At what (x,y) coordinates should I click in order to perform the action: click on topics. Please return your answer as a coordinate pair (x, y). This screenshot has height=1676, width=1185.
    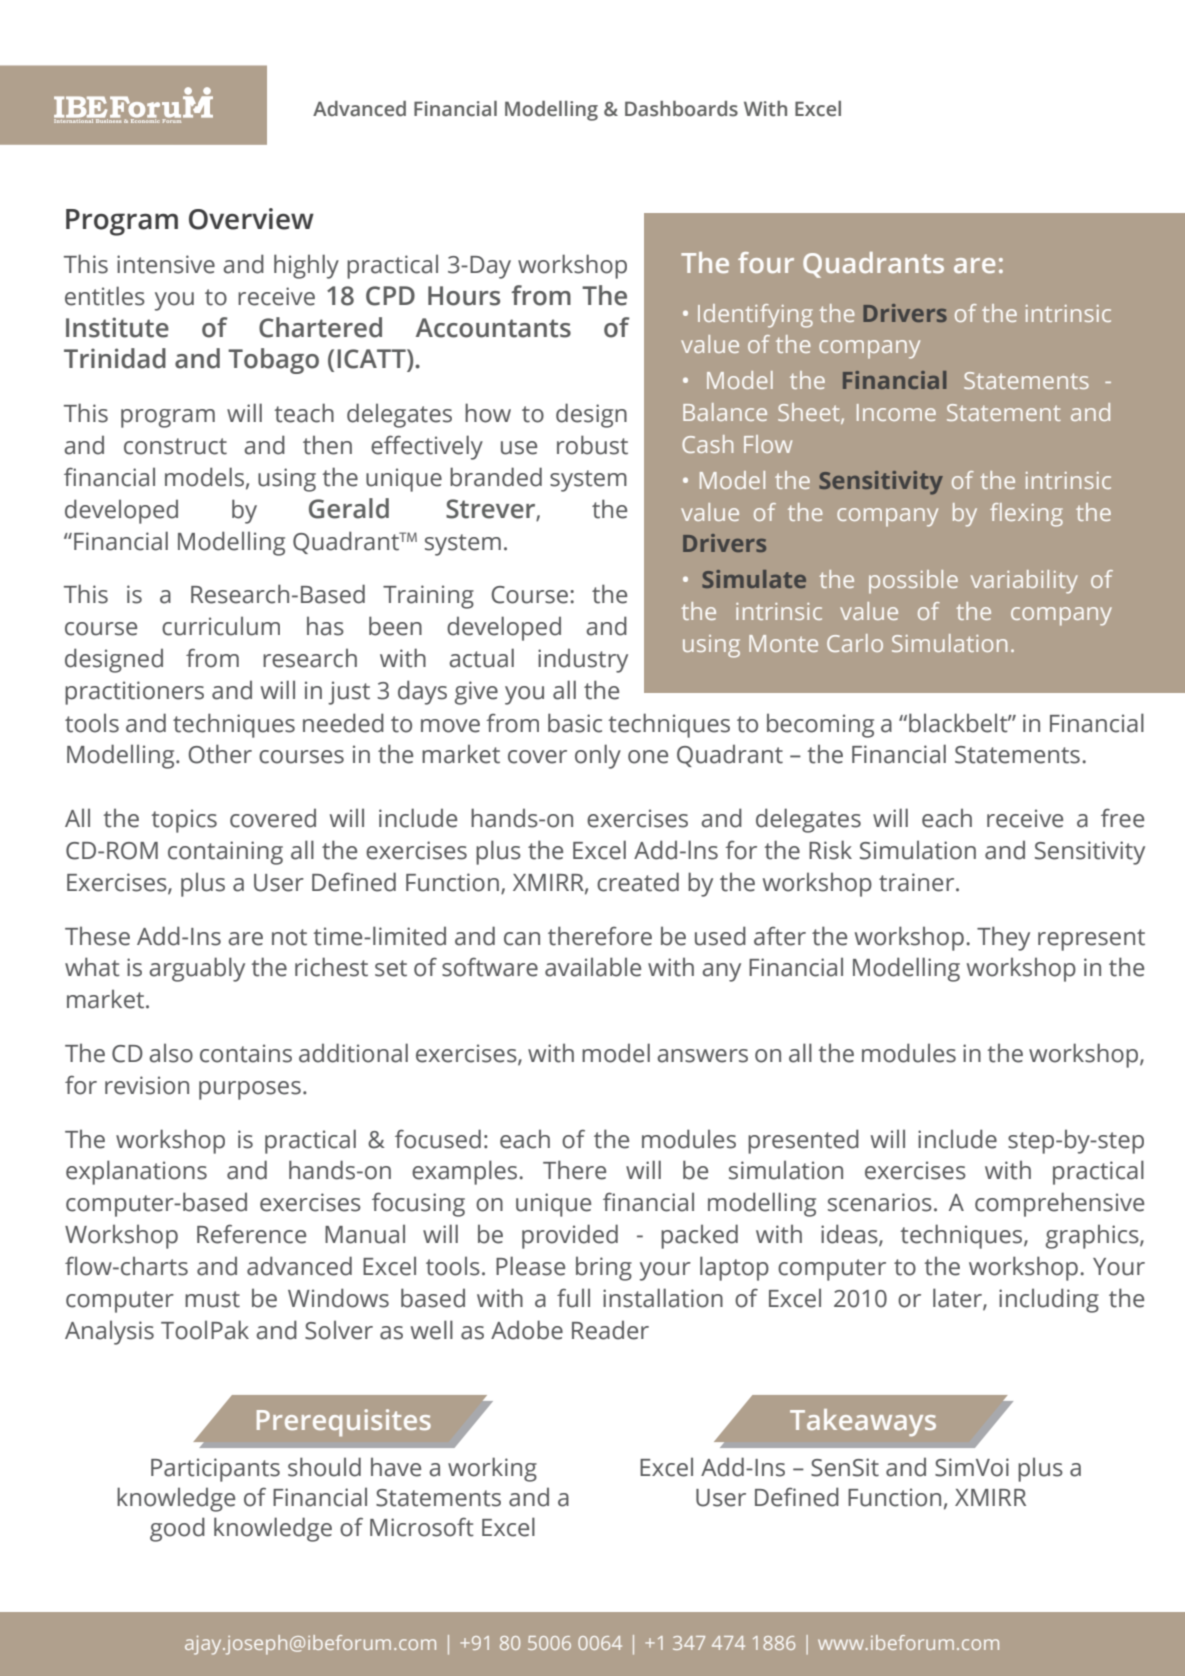
    Looking at the image, I should click on (184, 821).
